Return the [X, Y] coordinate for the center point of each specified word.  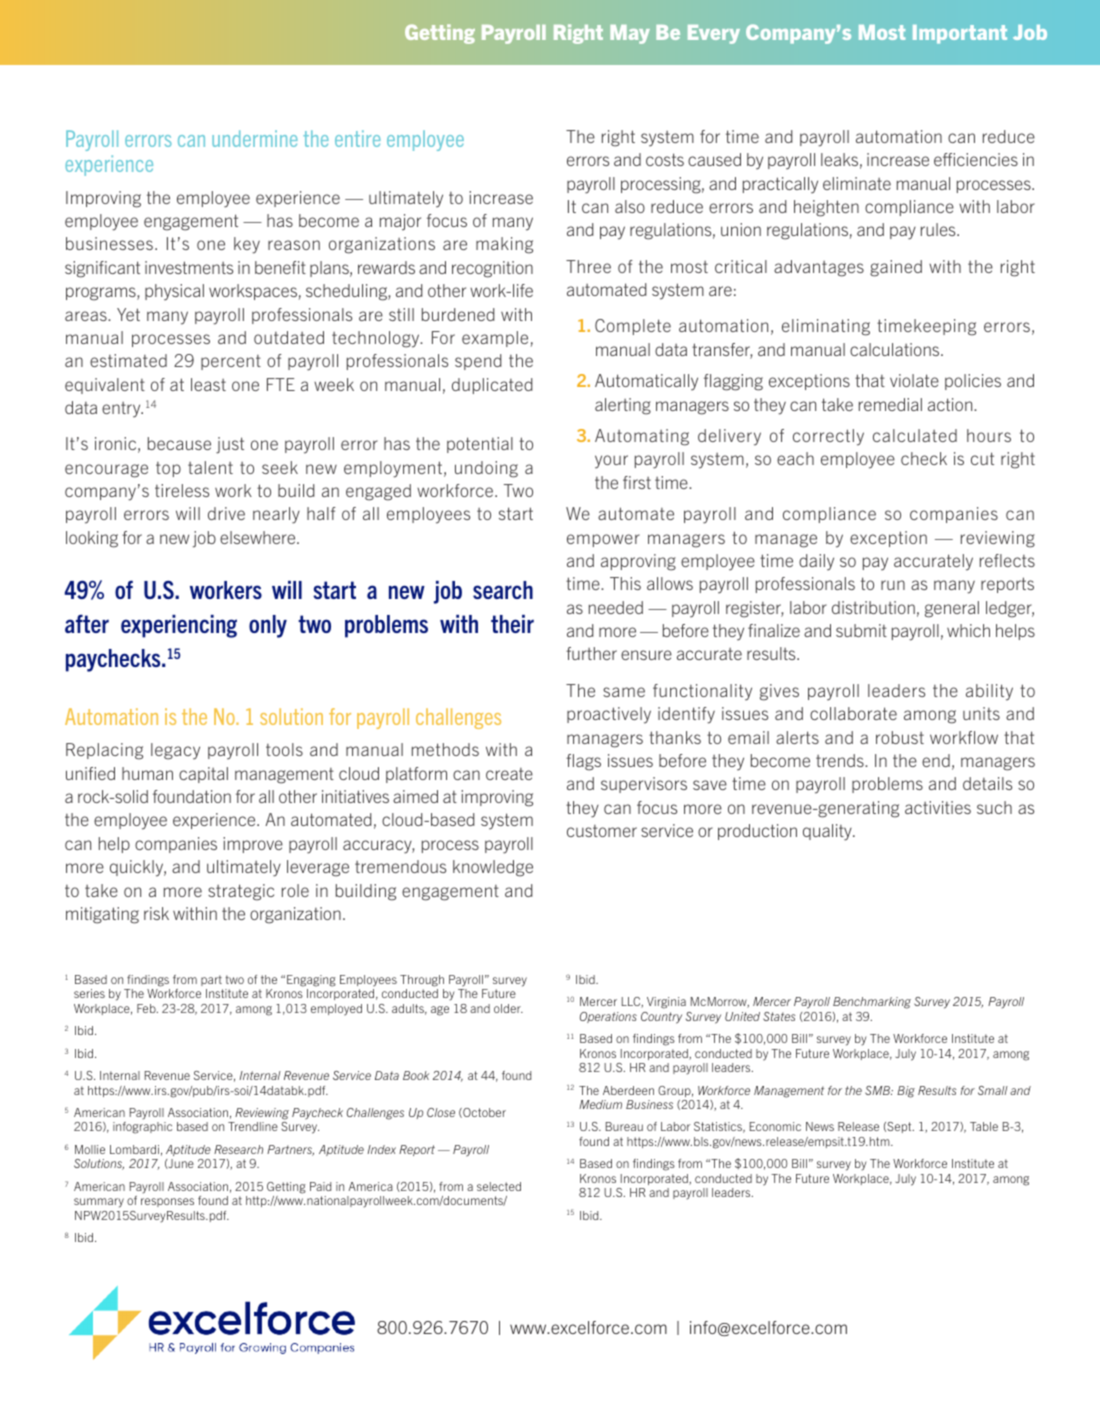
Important [960, 34]
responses [167, 1202]
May [630, 34]
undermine [255, 138]
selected [499, 1186]
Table [984, 1126]
